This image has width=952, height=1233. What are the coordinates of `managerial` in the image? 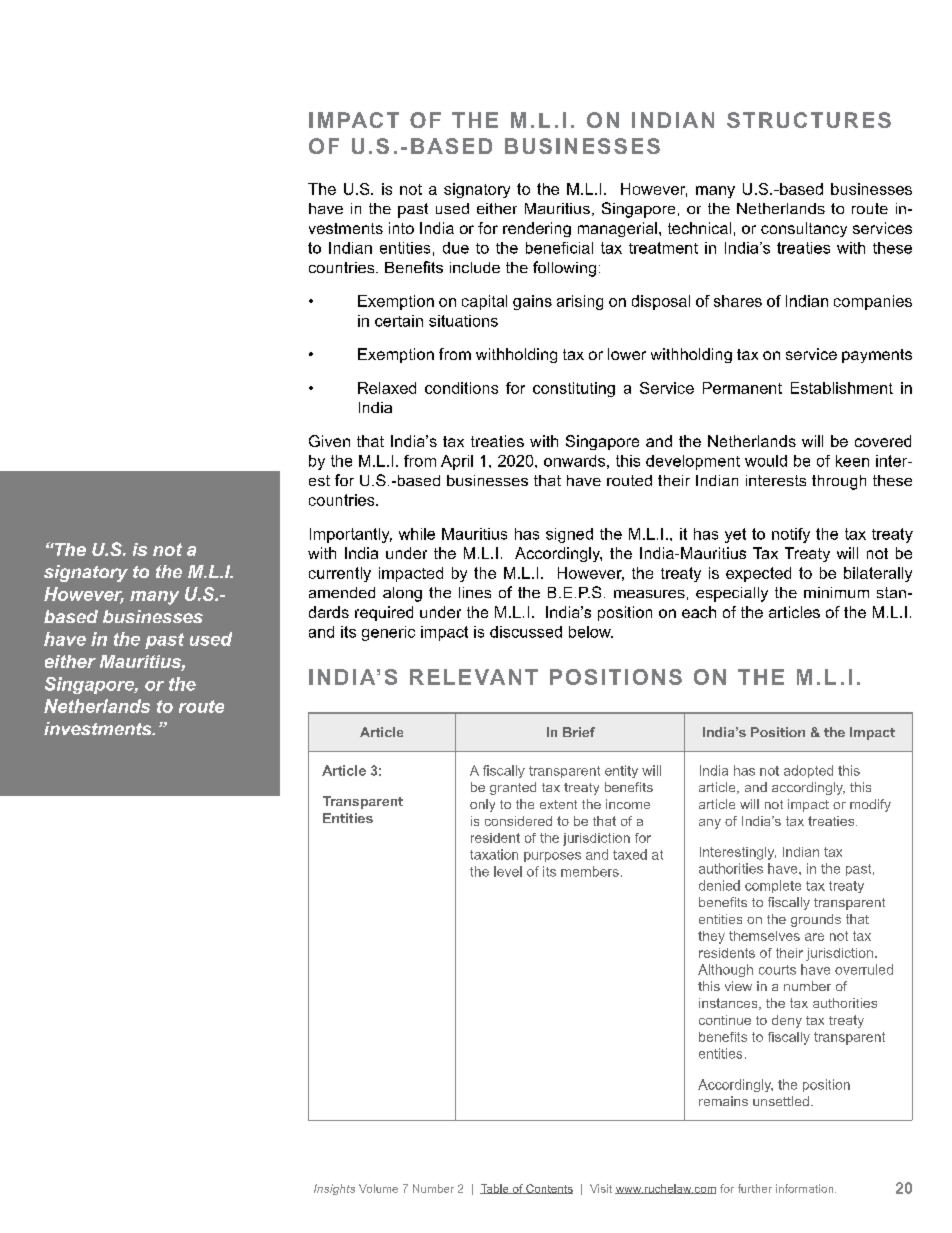 It's located at (617, 229).
